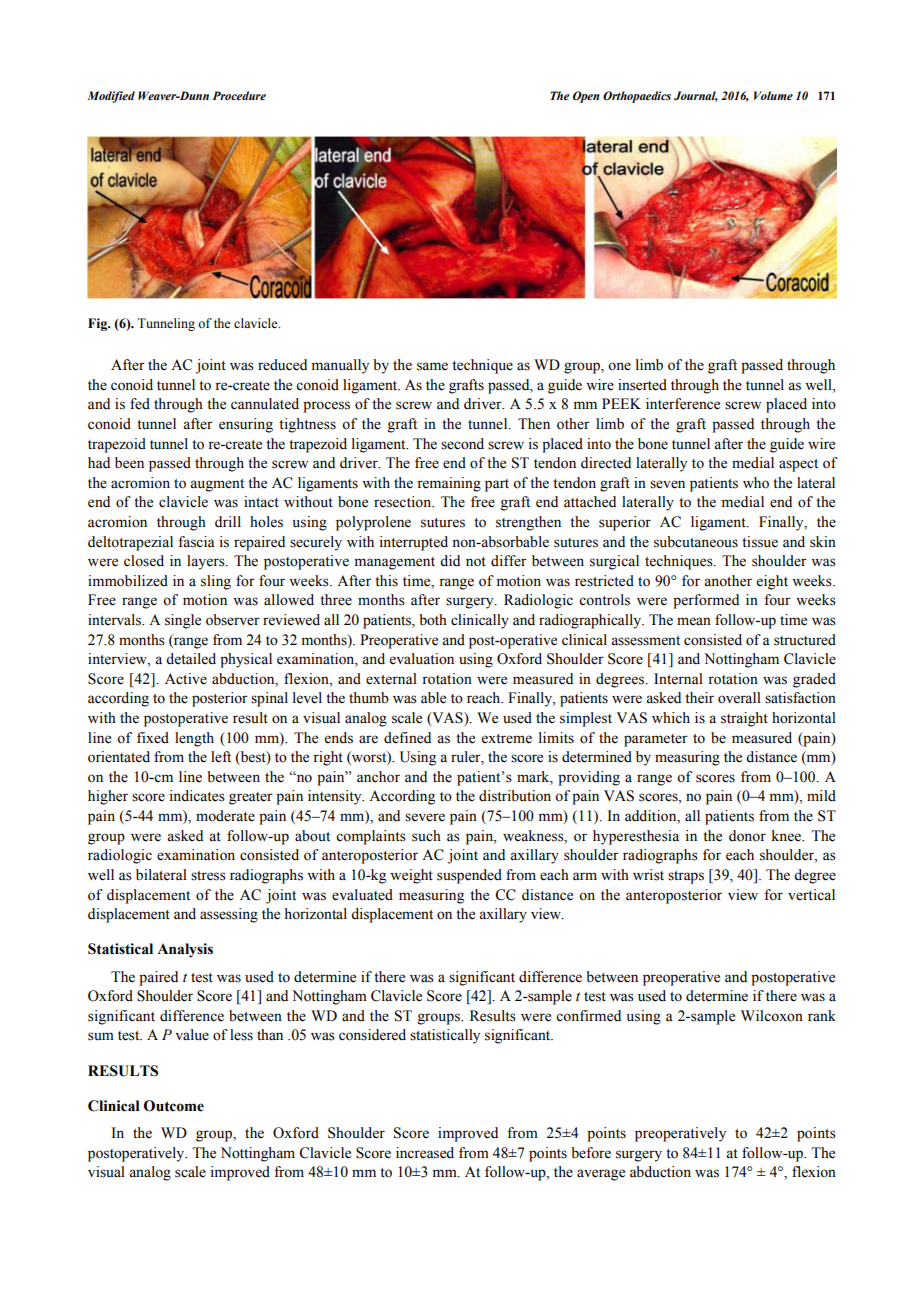 The width and height of the screenshot is (924, 1308). What do you see at coordinates (217, 485) in the screenshot?
I see `augment` at bounding box center [217, 485].
